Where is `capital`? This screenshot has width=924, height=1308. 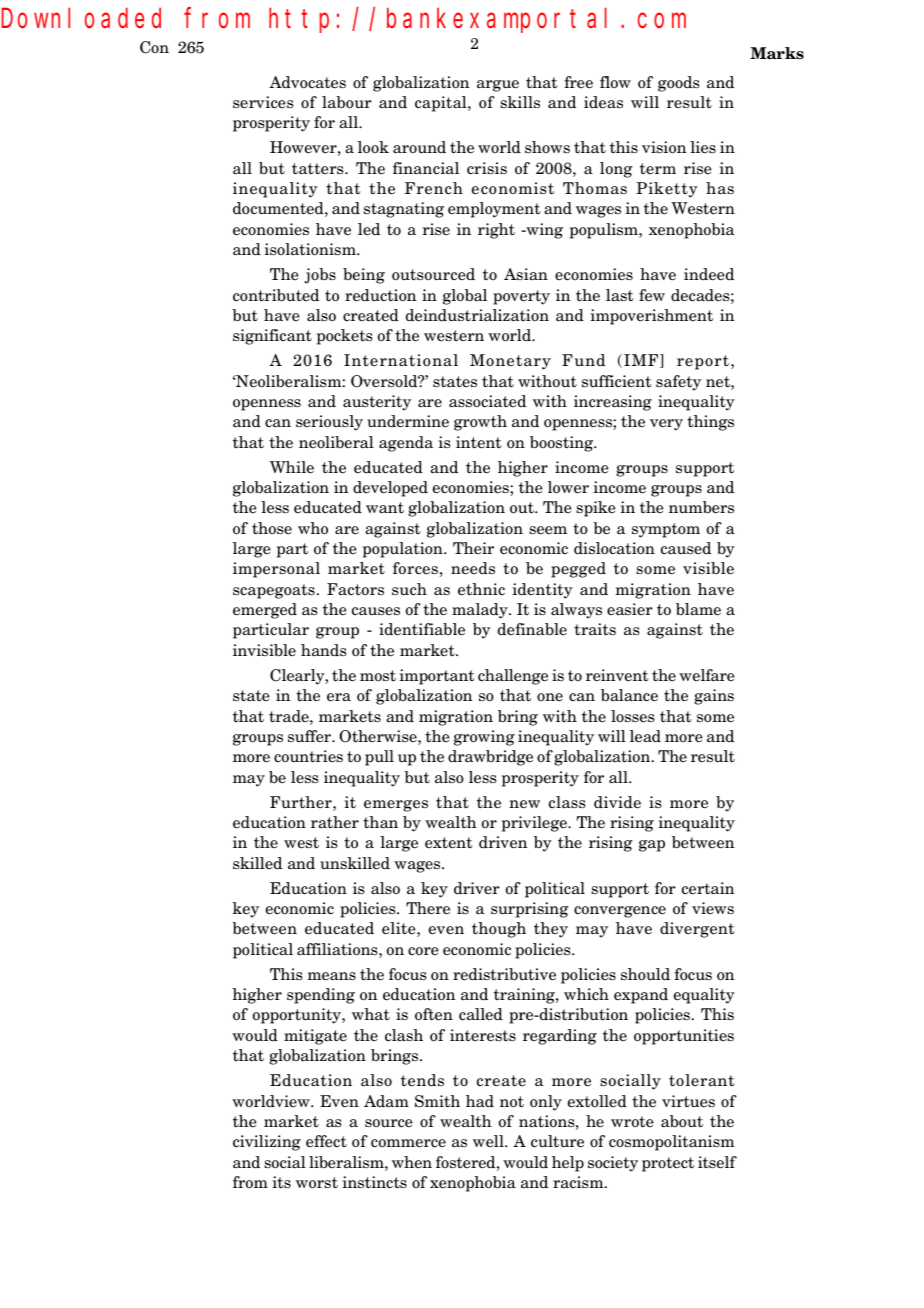
capital is located at coordinates (442, 104).
